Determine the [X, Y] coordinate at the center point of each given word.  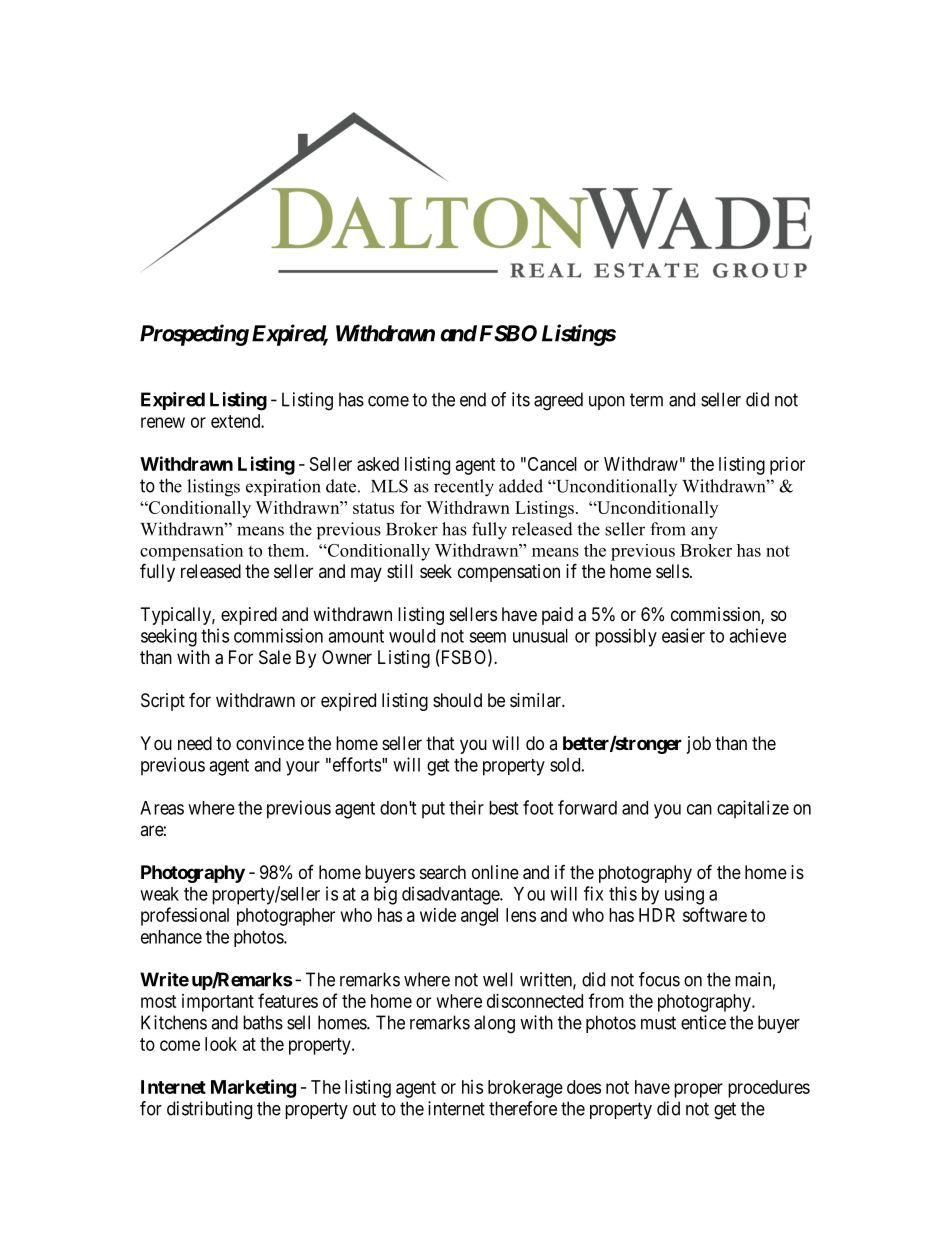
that [440, 743]
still [400, 571]
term [646, 400]
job [699, 745]
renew [163, 422]
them [287, 550]
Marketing [253, 1088]
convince [270, 743]
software [715, 914]
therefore [523, 1108]
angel [479, 917]
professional [185, 916]
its [521, 399]
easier [683, 635]
